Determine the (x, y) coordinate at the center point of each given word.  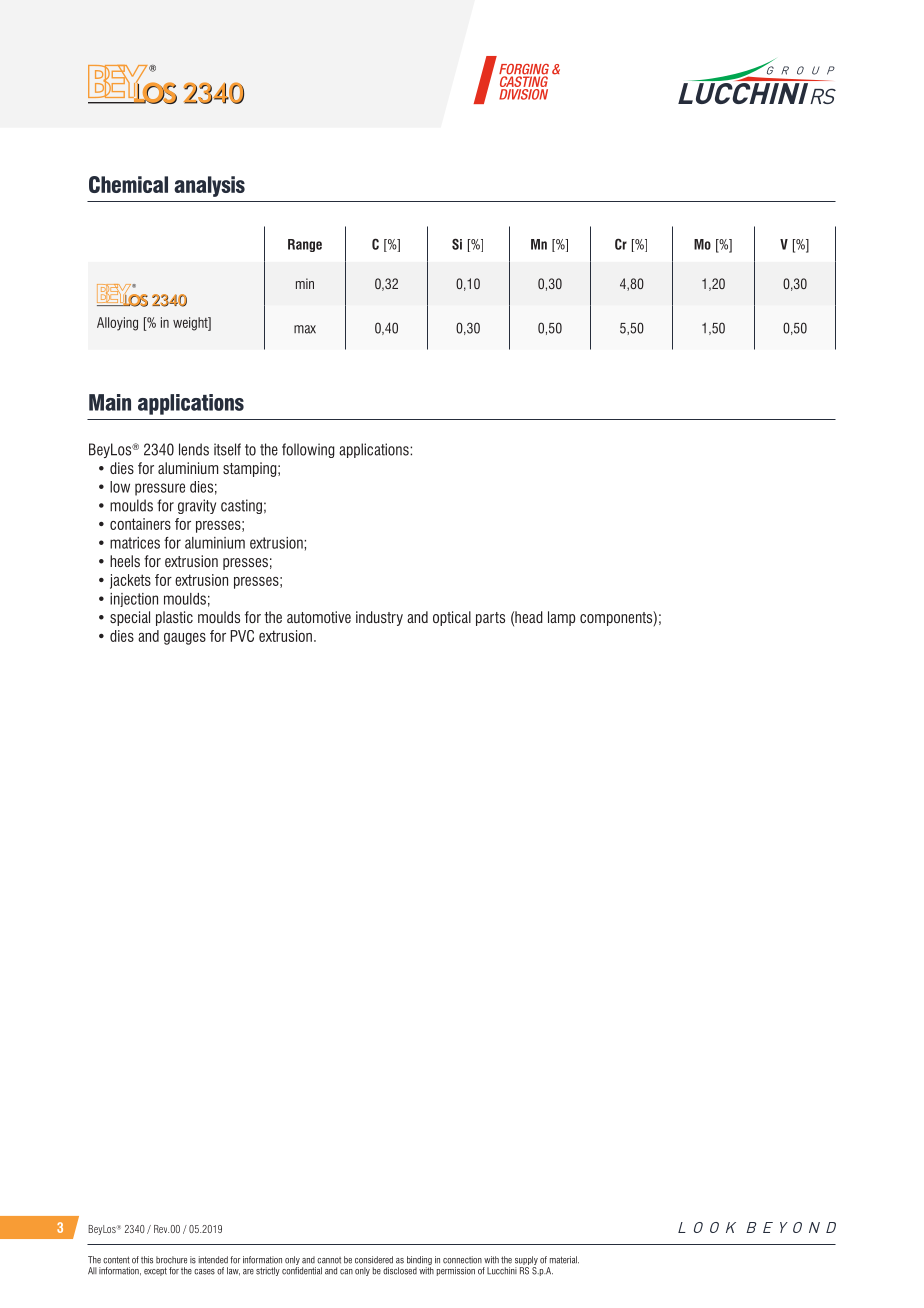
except (155, 1271)
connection (462, 1260)
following (308, 450)
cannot (329, 1260)
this (147, 1260)
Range (305, 245)
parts (490, 619)
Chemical (128, 184)
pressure (160, 489)
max (305, 329)
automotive (319, 617)
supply (526, 1260)
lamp (561, 618)
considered (374, 1260)
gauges (185, 639)
